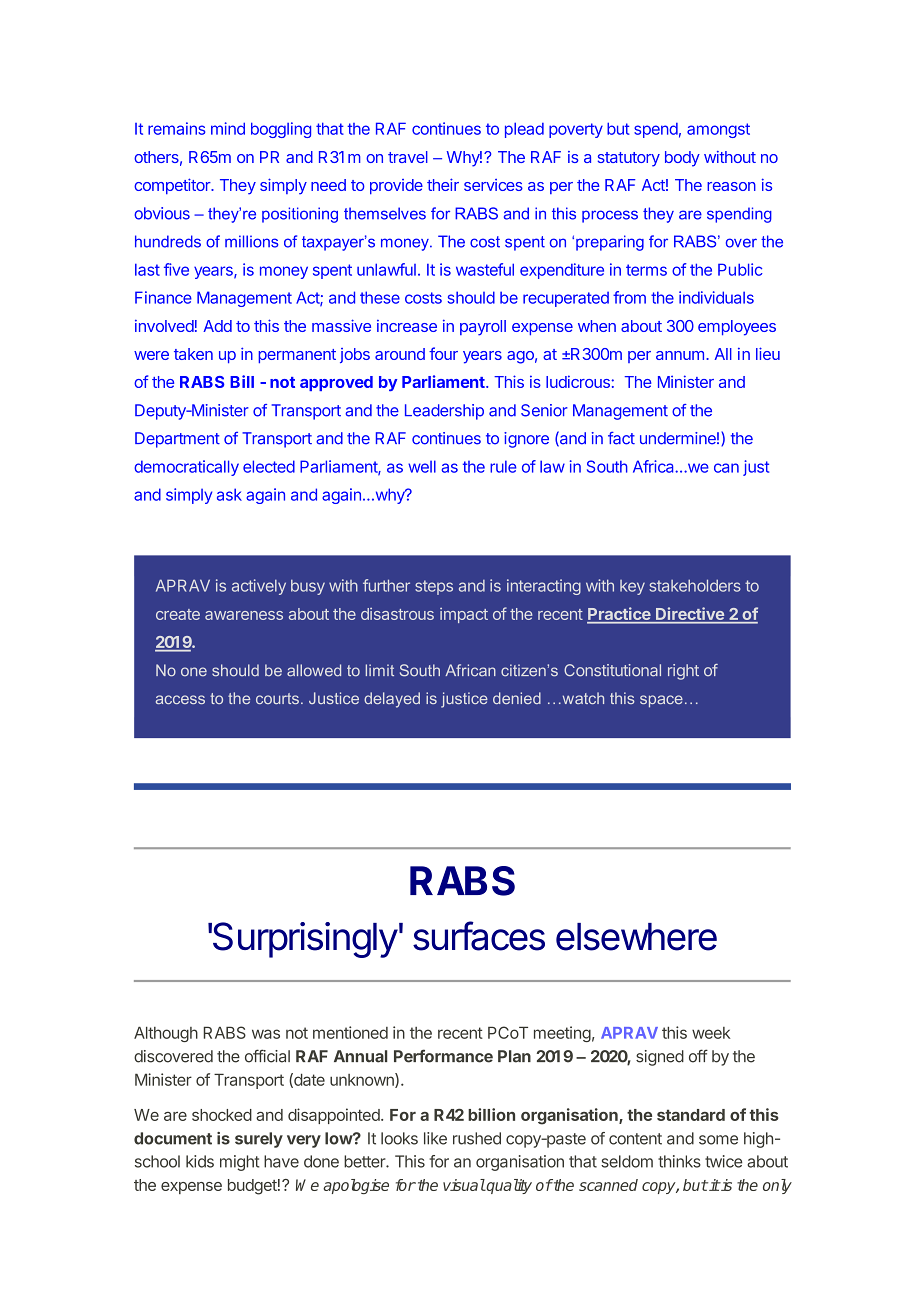  Describe the element at coordinates (177, 440) in the image. I see `Department` at that location.
